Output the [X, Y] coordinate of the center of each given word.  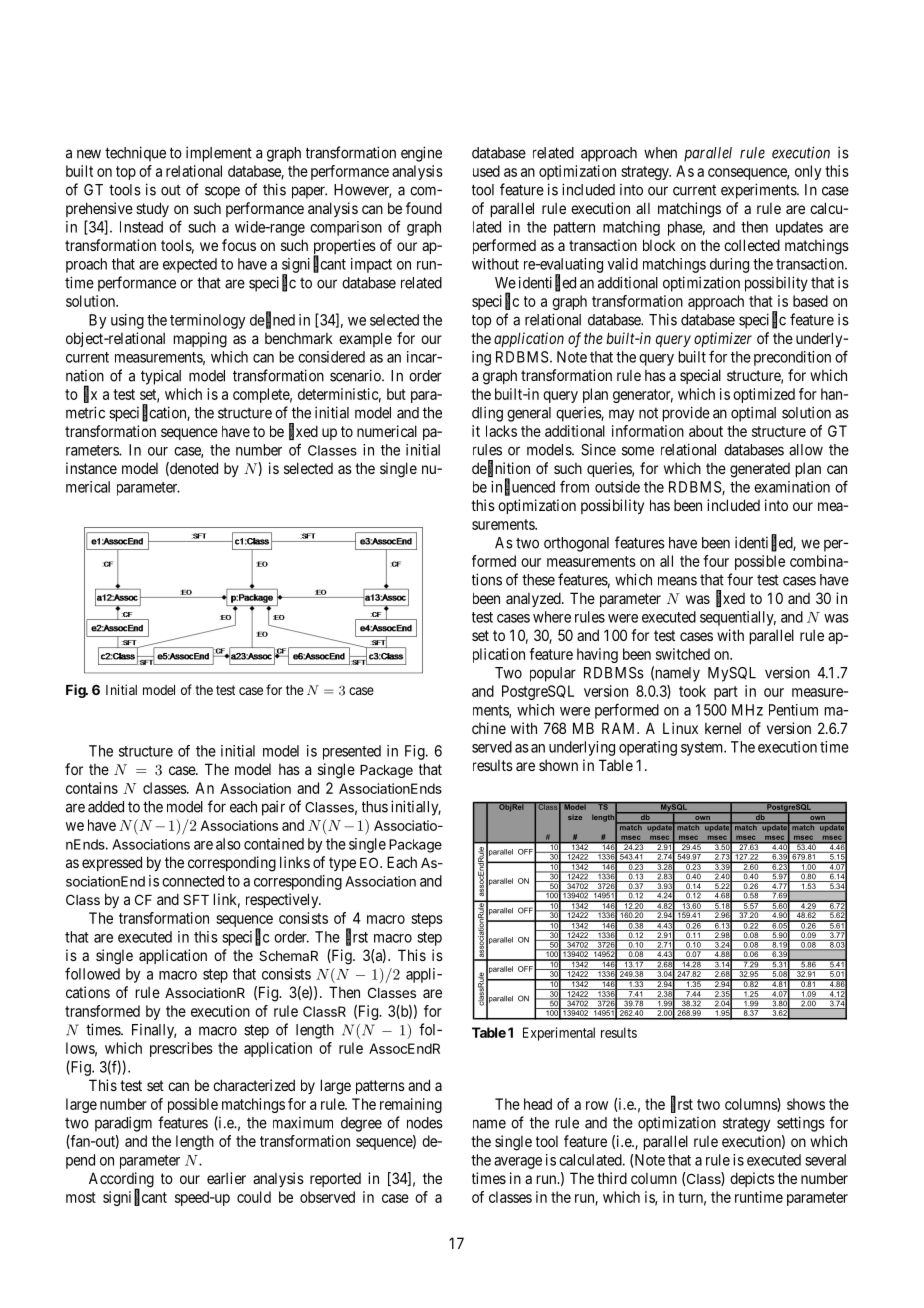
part [726, 693]
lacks [501, 431]
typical [161, 377]
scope [222, 192]
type [342, 864]
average [518, 1163]
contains [92, 788]
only [808, 172]
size [575, 818]
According [121, 1181]
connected [193, 881]
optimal [753, 414]
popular [553, 674]
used [486, 171]
